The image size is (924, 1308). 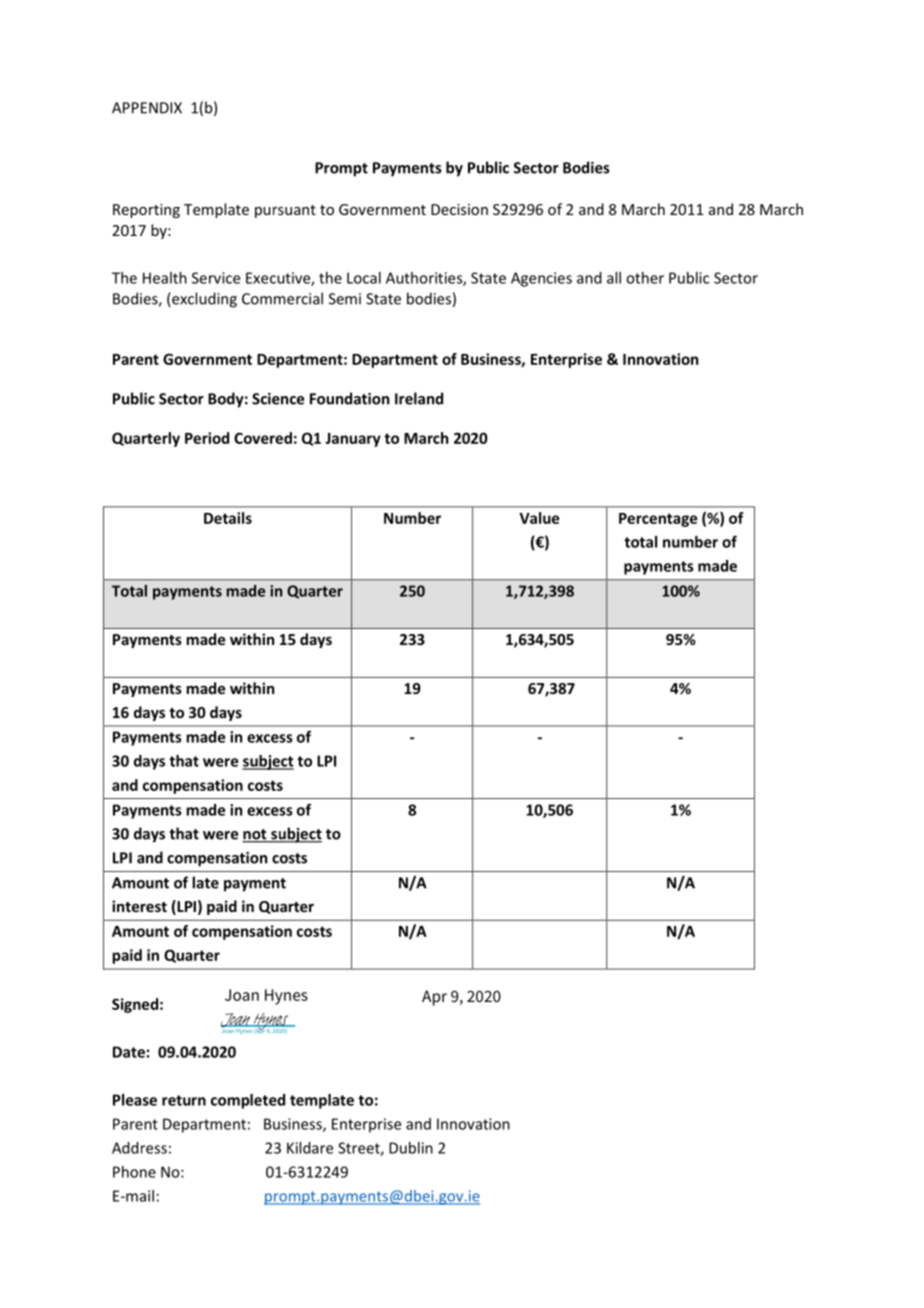 What do you see at coordinates (614, 278) in the screenshot?
I see `all` at bounding box center [614, 278].
